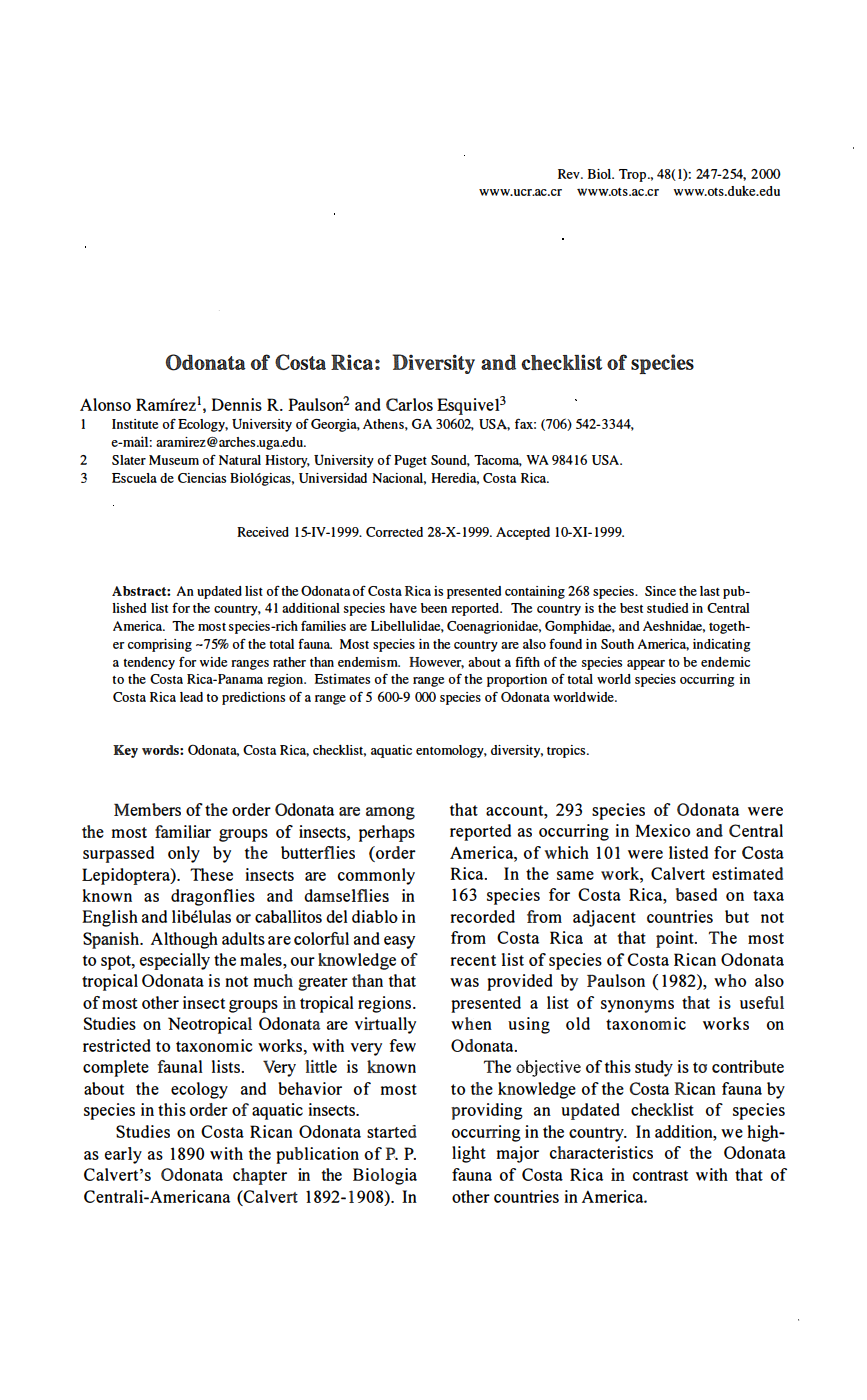  I want to click on Museum, so click(174, 460).
